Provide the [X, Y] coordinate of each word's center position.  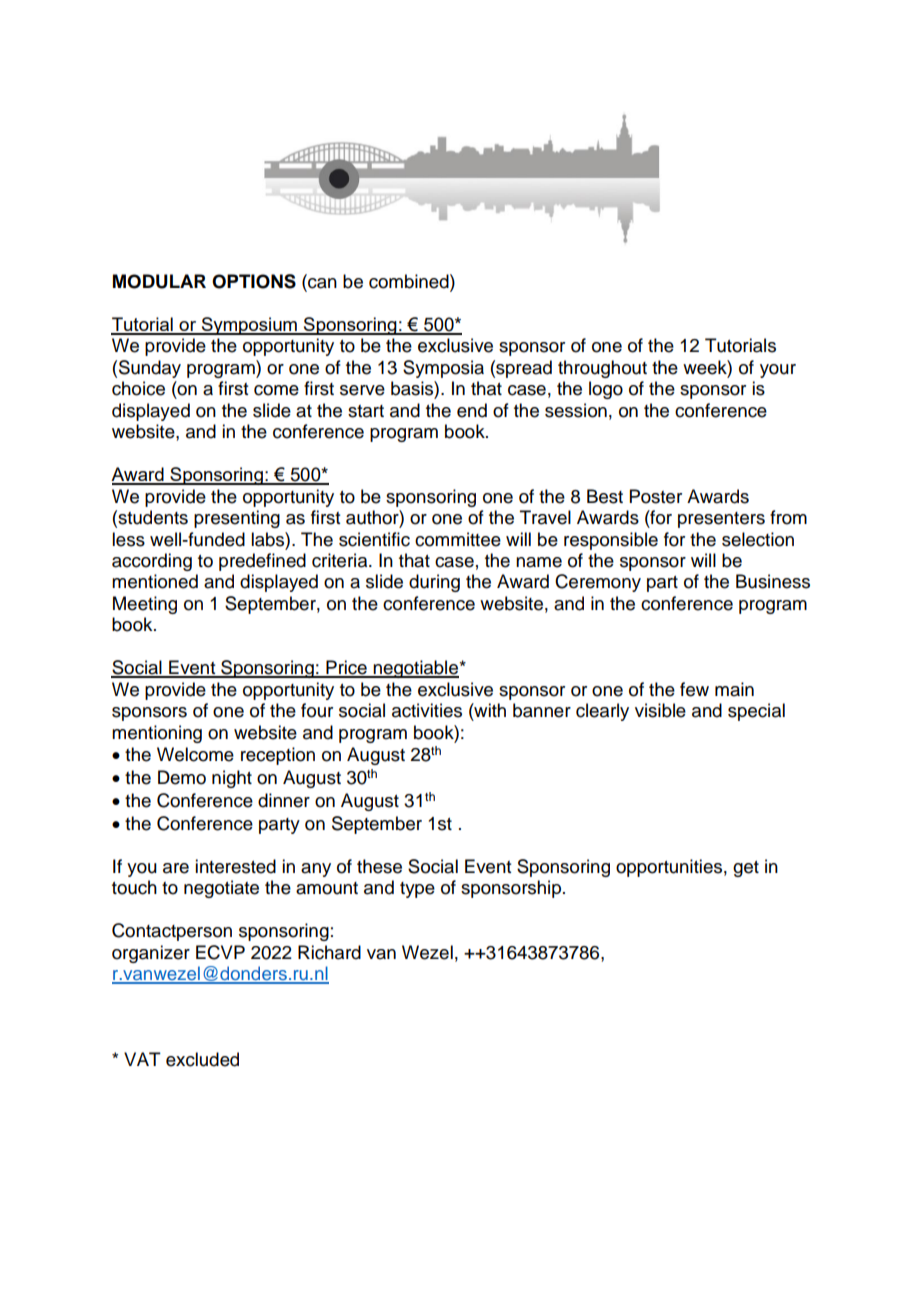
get [746, 869]
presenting [237, 519]
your [778, 371]
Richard [329, 952]
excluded [202, 1059]
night [232, 779]
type [417, 890]
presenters [721, 520]
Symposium [249, 326]
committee [458, 539]
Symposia [443, 369]
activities [427, 710]
